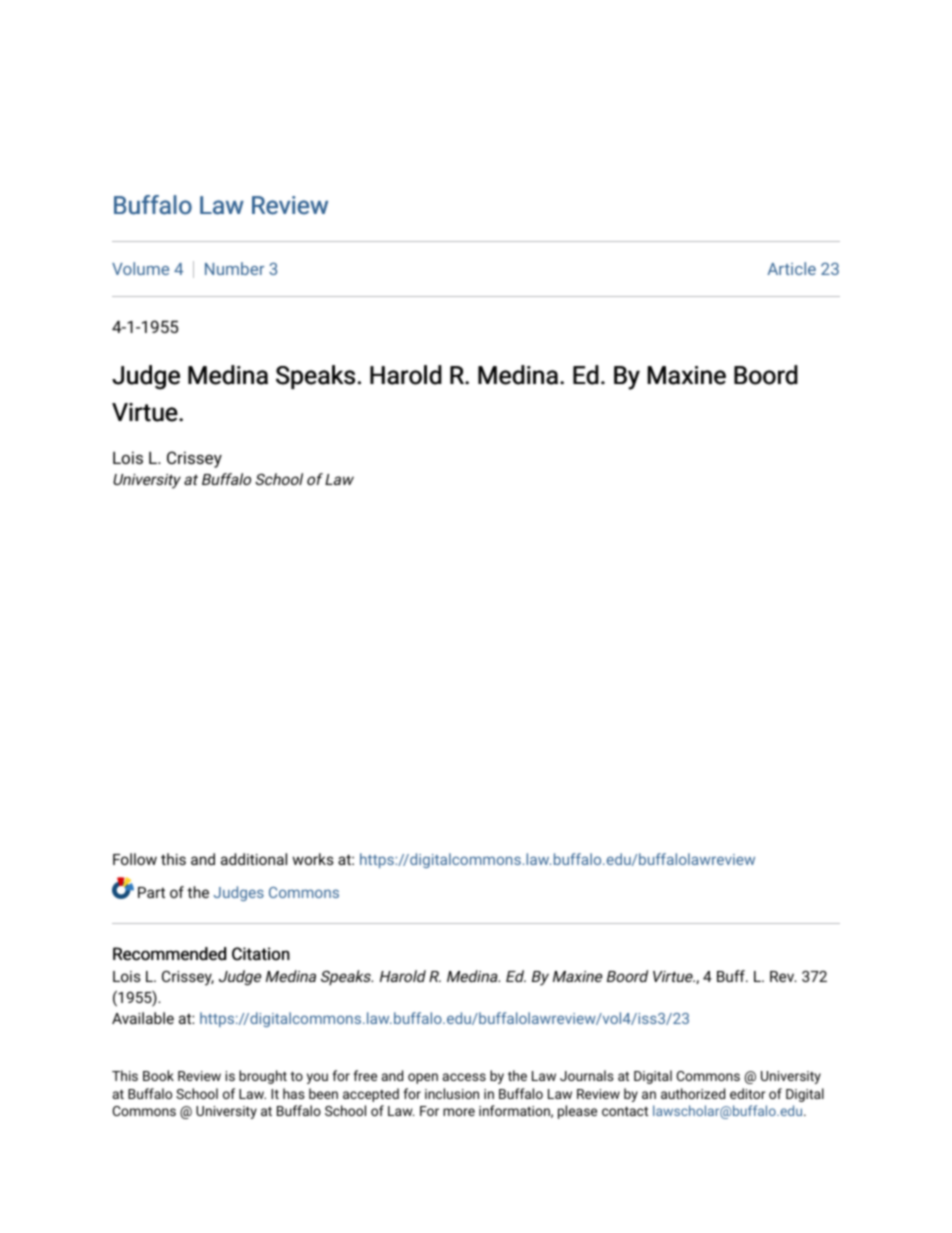 This image has width=952, height=1233. Describe the element at coordinates (587, 1075) in the image. I see `Journals` at that location.
